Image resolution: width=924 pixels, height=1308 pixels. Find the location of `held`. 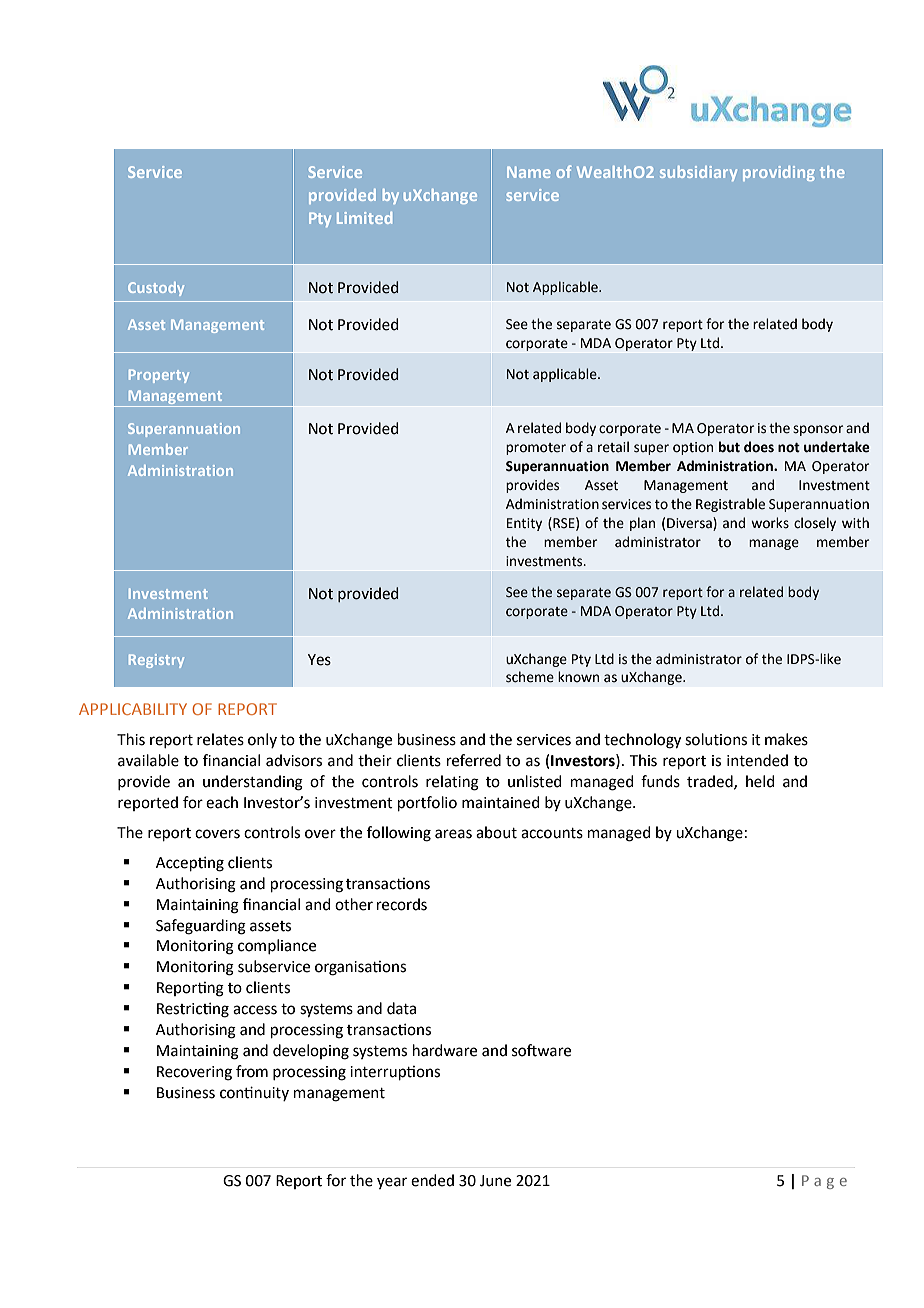

held is located at coordinates (760, 781).
